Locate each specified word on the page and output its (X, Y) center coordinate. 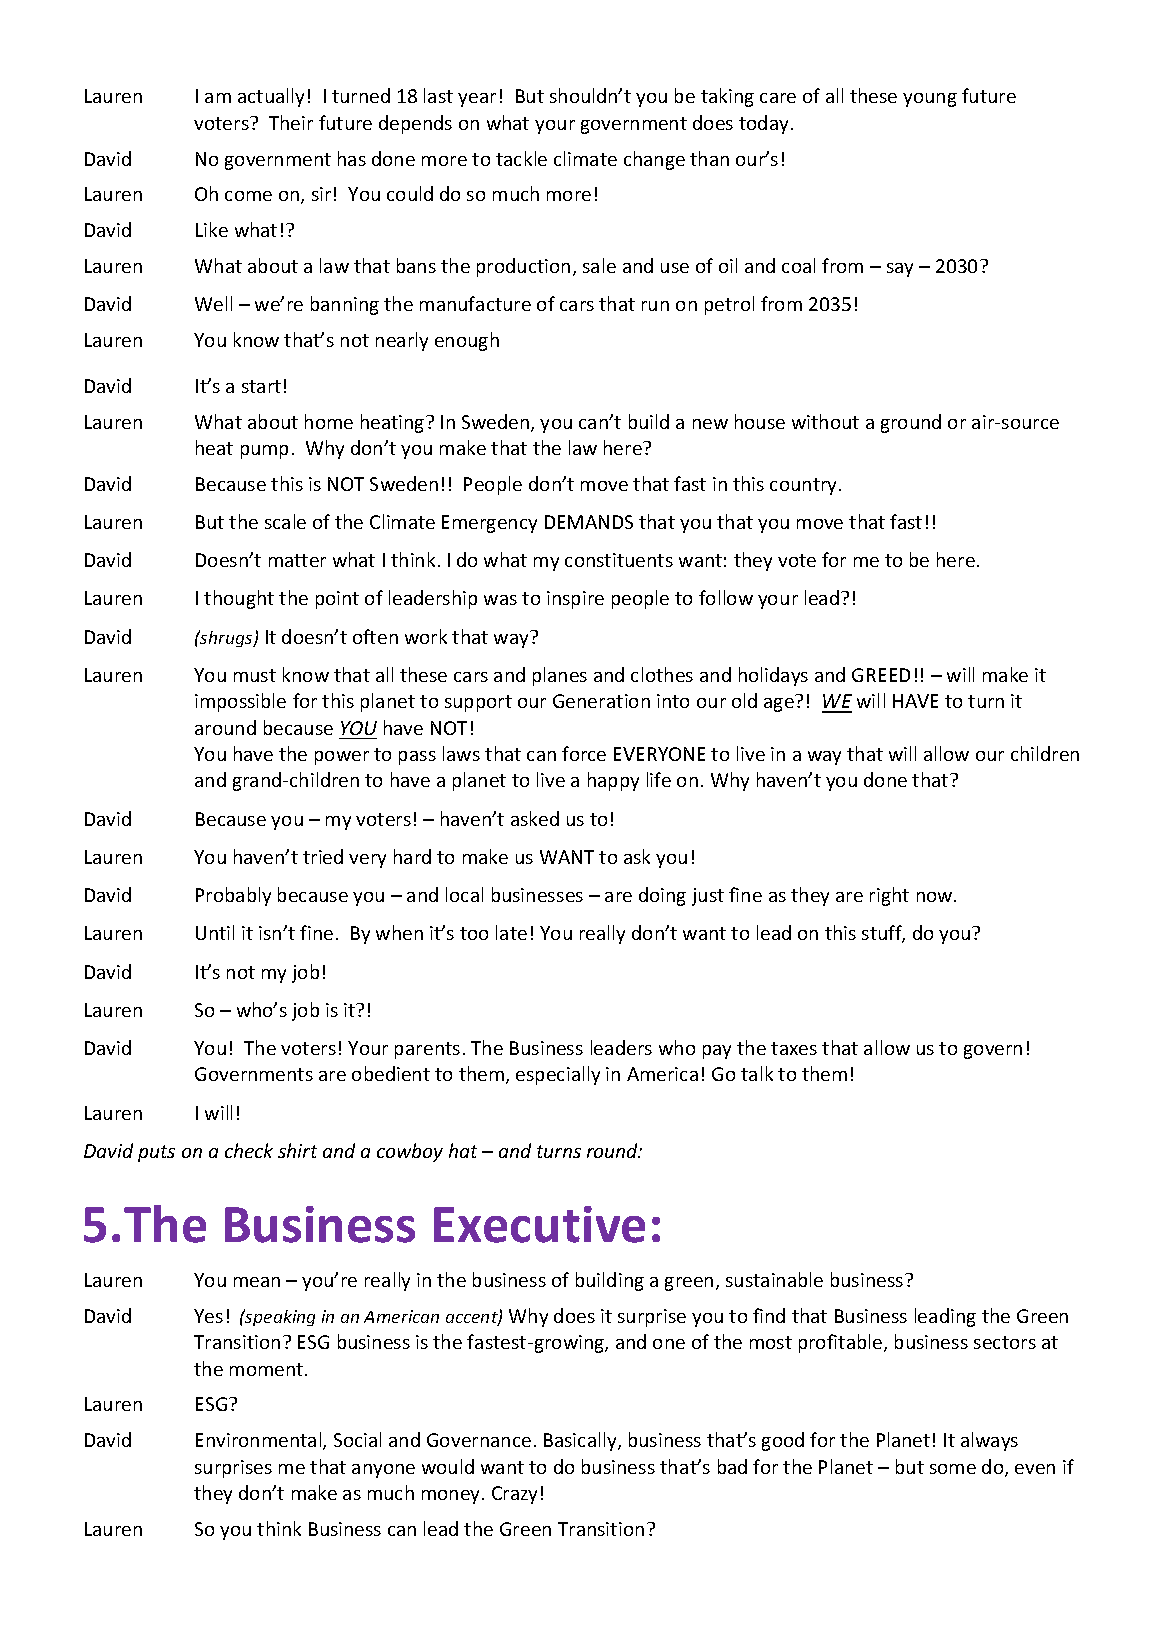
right (889, 896)
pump (264, 452)
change (654, 160)
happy (613, 781)
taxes (794, 1048)
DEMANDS (589, 522)
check (249, 1150)
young (930, 100)
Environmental (260, 1441)
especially (558, 1075)
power (342, 758)
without (825, 421)
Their (291, 122)
